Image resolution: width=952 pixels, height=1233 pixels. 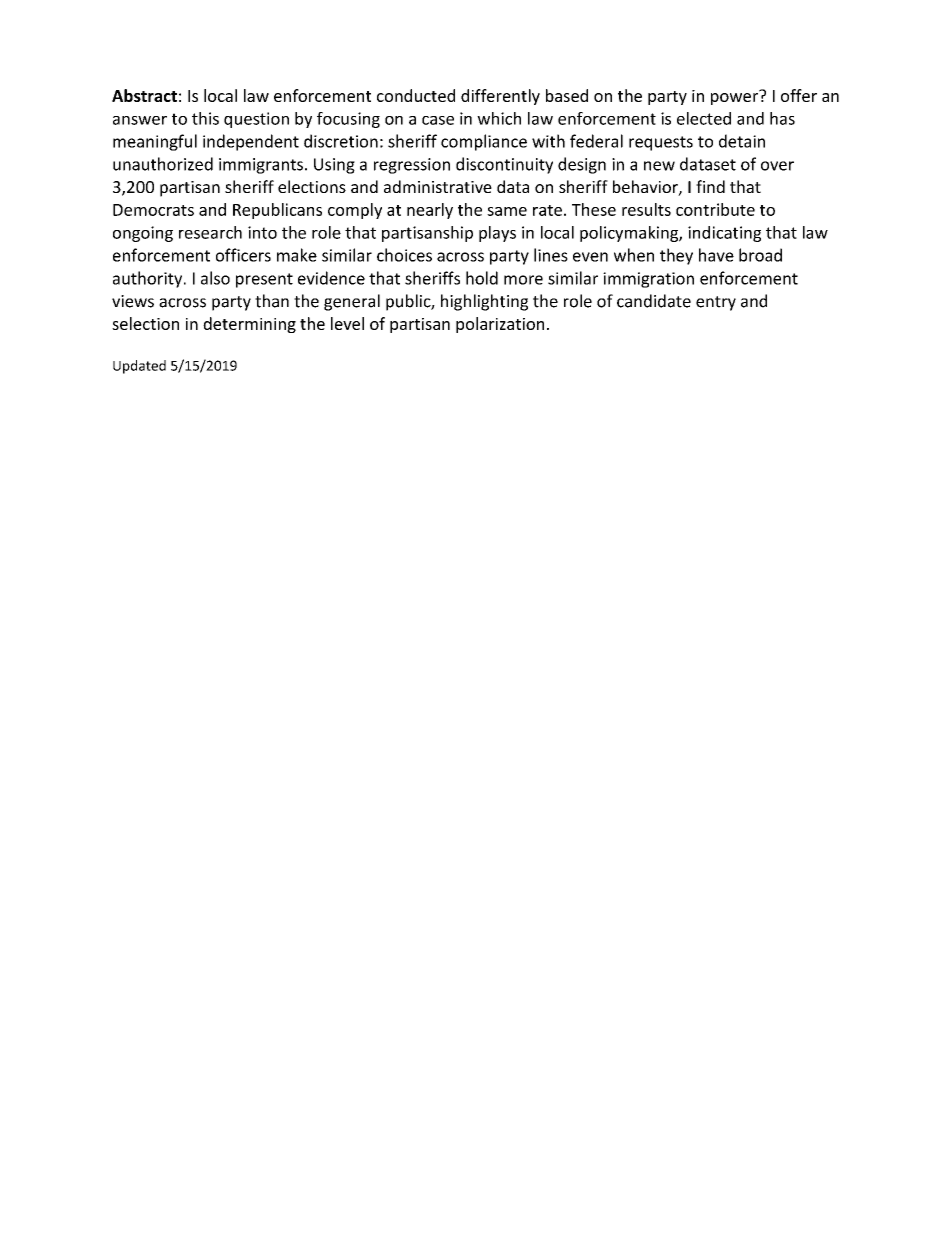 I want to click on differently, so click(x=500, y=97).
